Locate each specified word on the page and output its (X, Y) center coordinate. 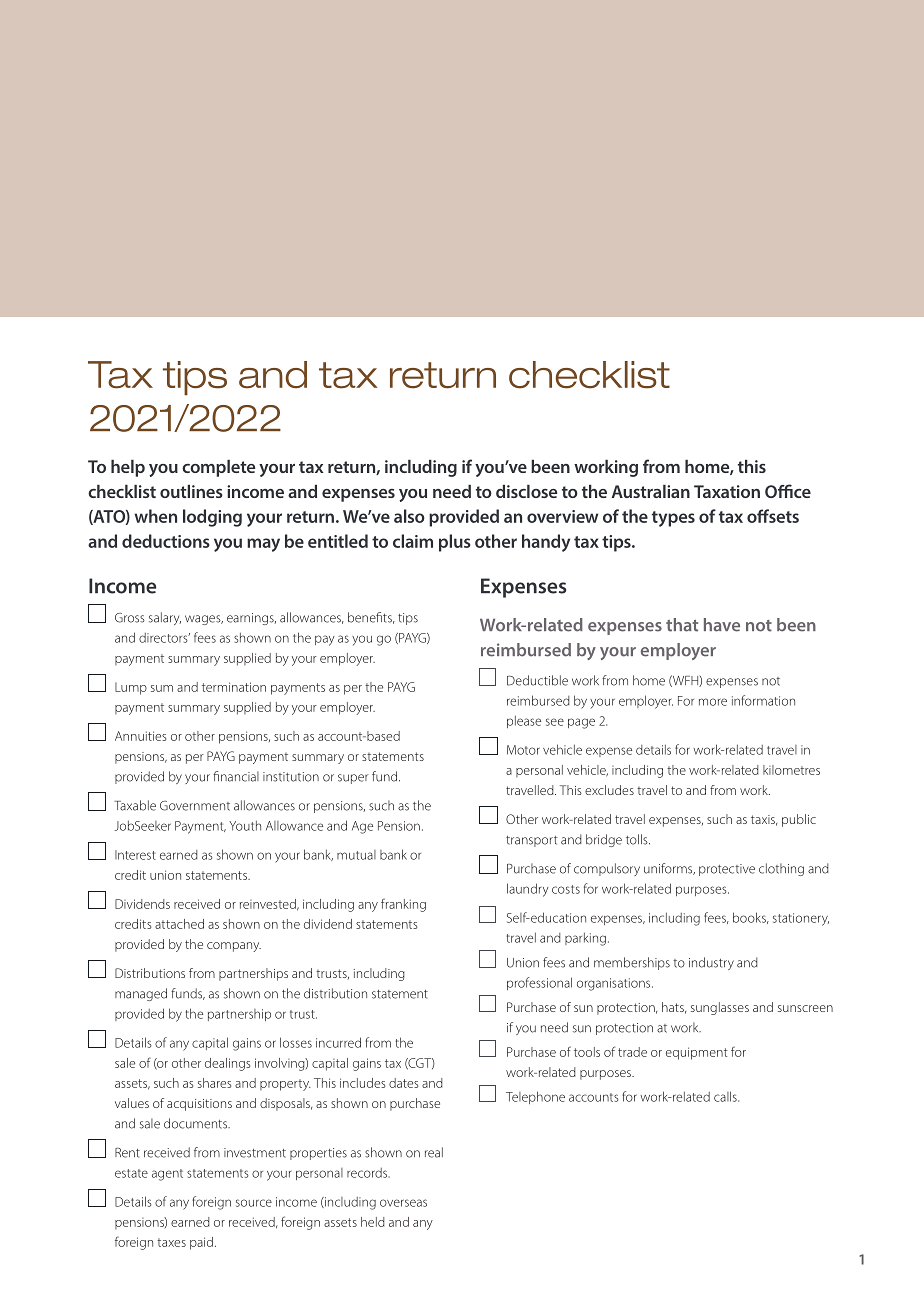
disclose (526, 491)
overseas (403, 1203)
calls (726, 1096)
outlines (191, 491)
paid (201, 1243)
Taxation (727, 491)
